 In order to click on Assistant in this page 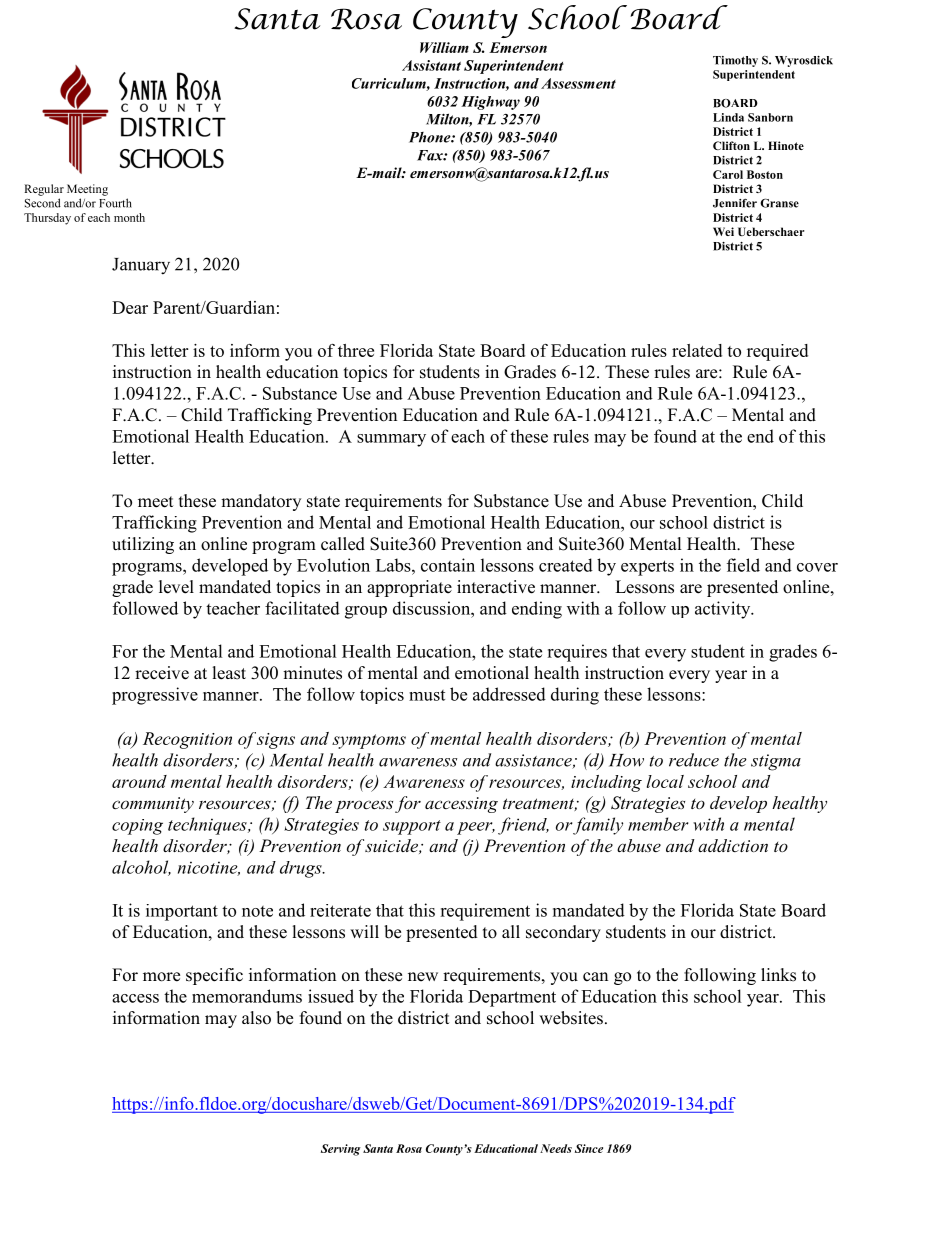, I will do `click(431, 65)`.
